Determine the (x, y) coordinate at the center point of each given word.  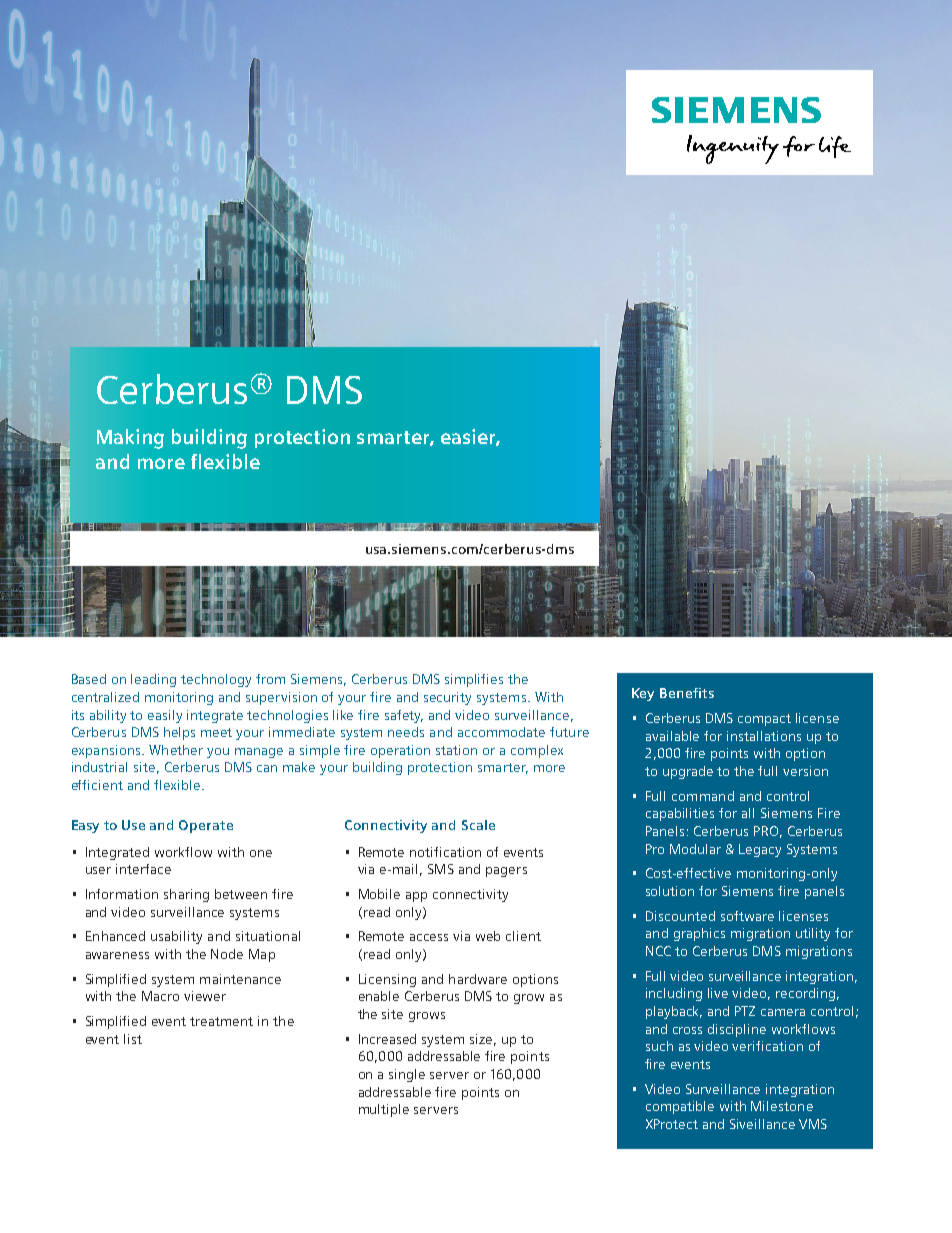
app (416, 897)
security (447, 698)
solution (670, 891)
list (133, 1039)
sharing (186, 895)
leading (153, 680)
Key (643, 694)
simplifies (474, 680)
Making (130, 439)
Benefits (687, 693)
